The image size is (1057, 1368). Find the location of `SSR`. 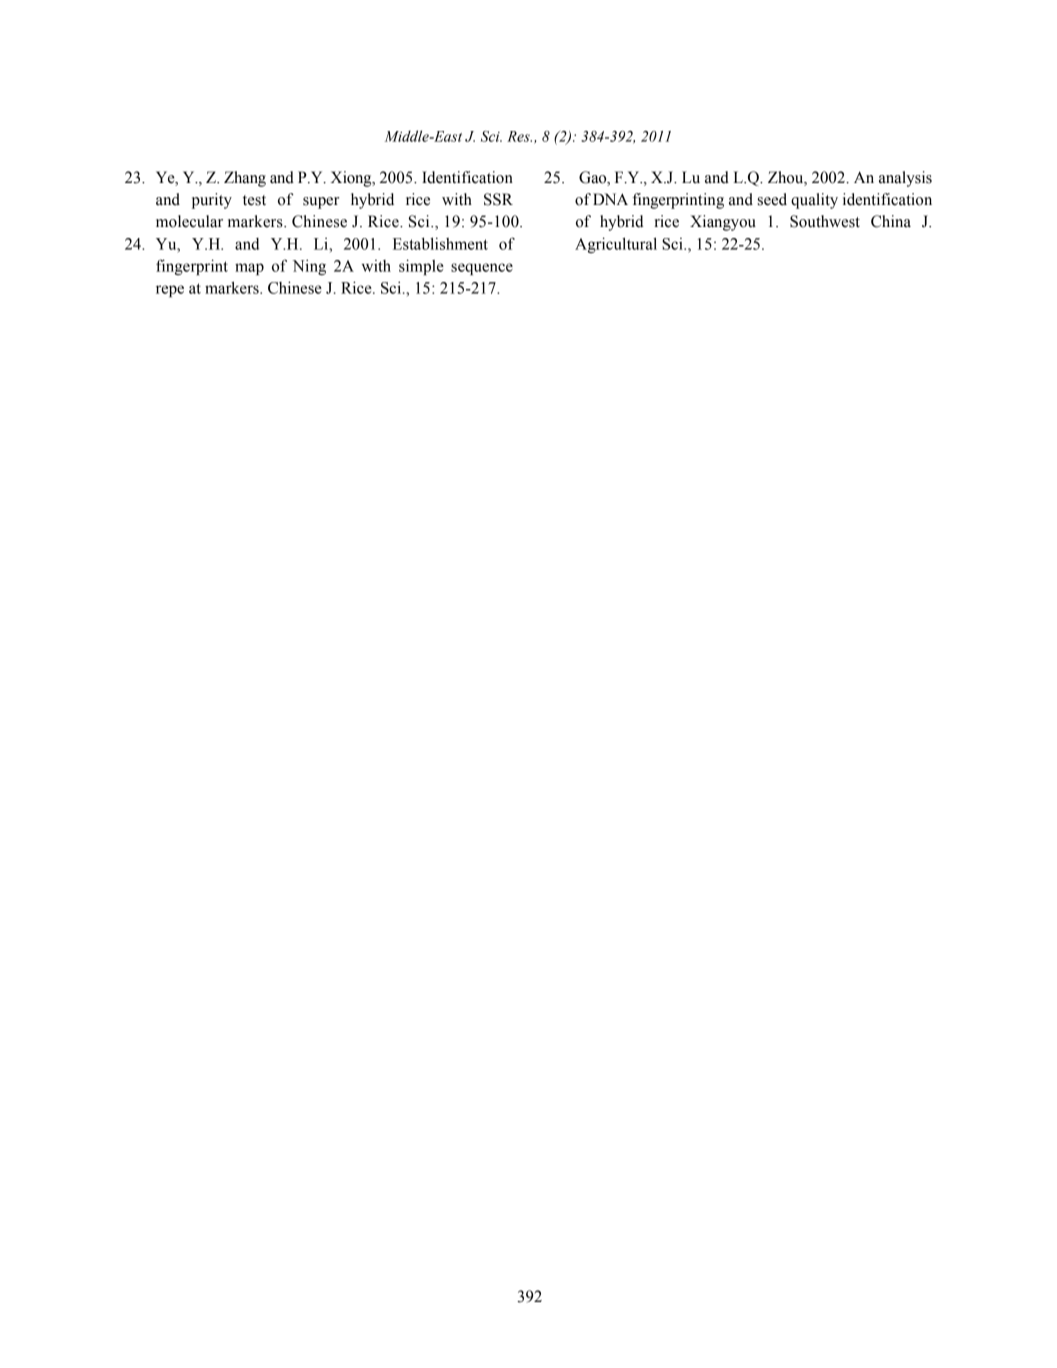

SSR is located at coordinates (498, 199).
